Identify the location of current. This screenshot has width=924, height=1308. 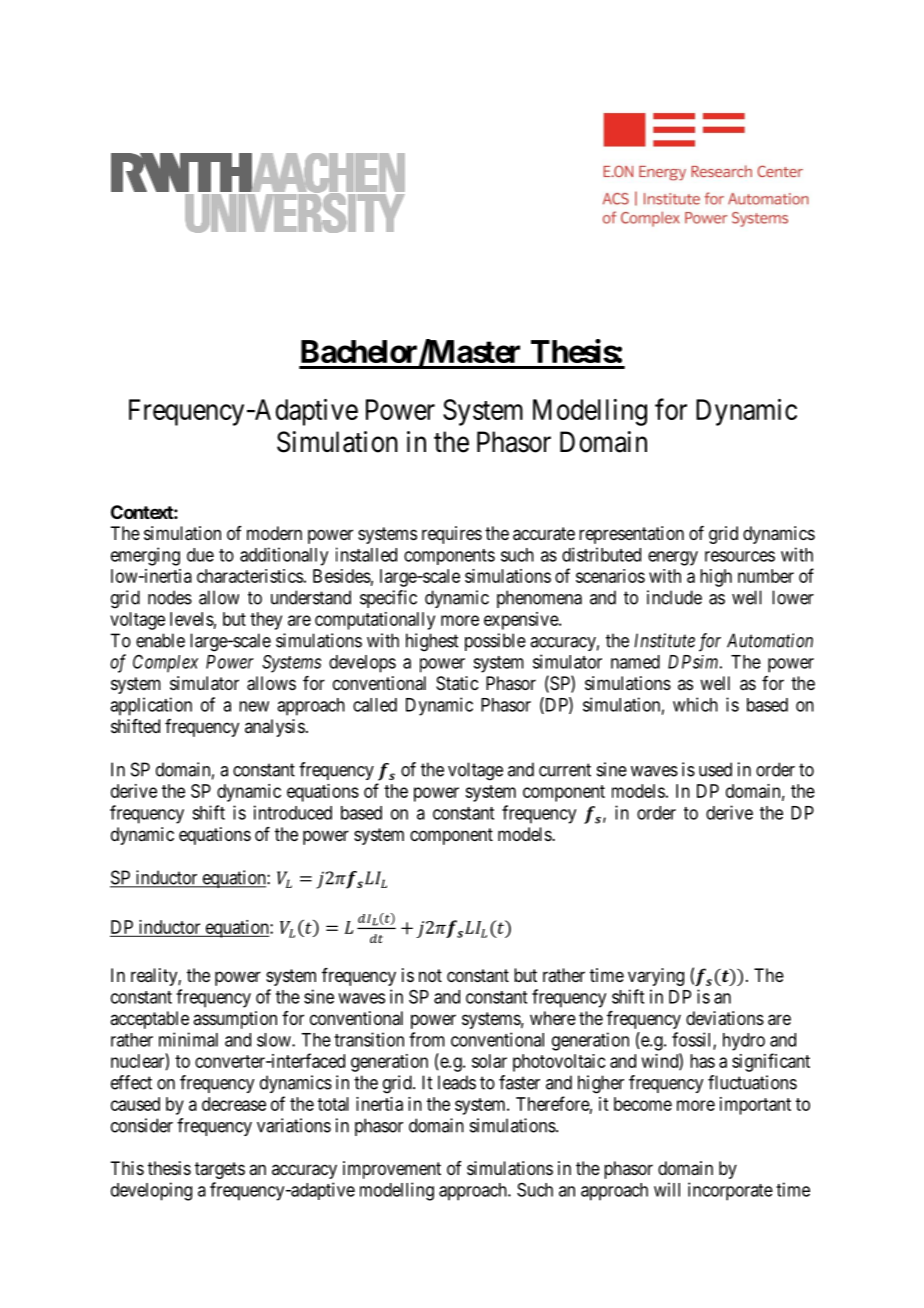
(565, 770).
